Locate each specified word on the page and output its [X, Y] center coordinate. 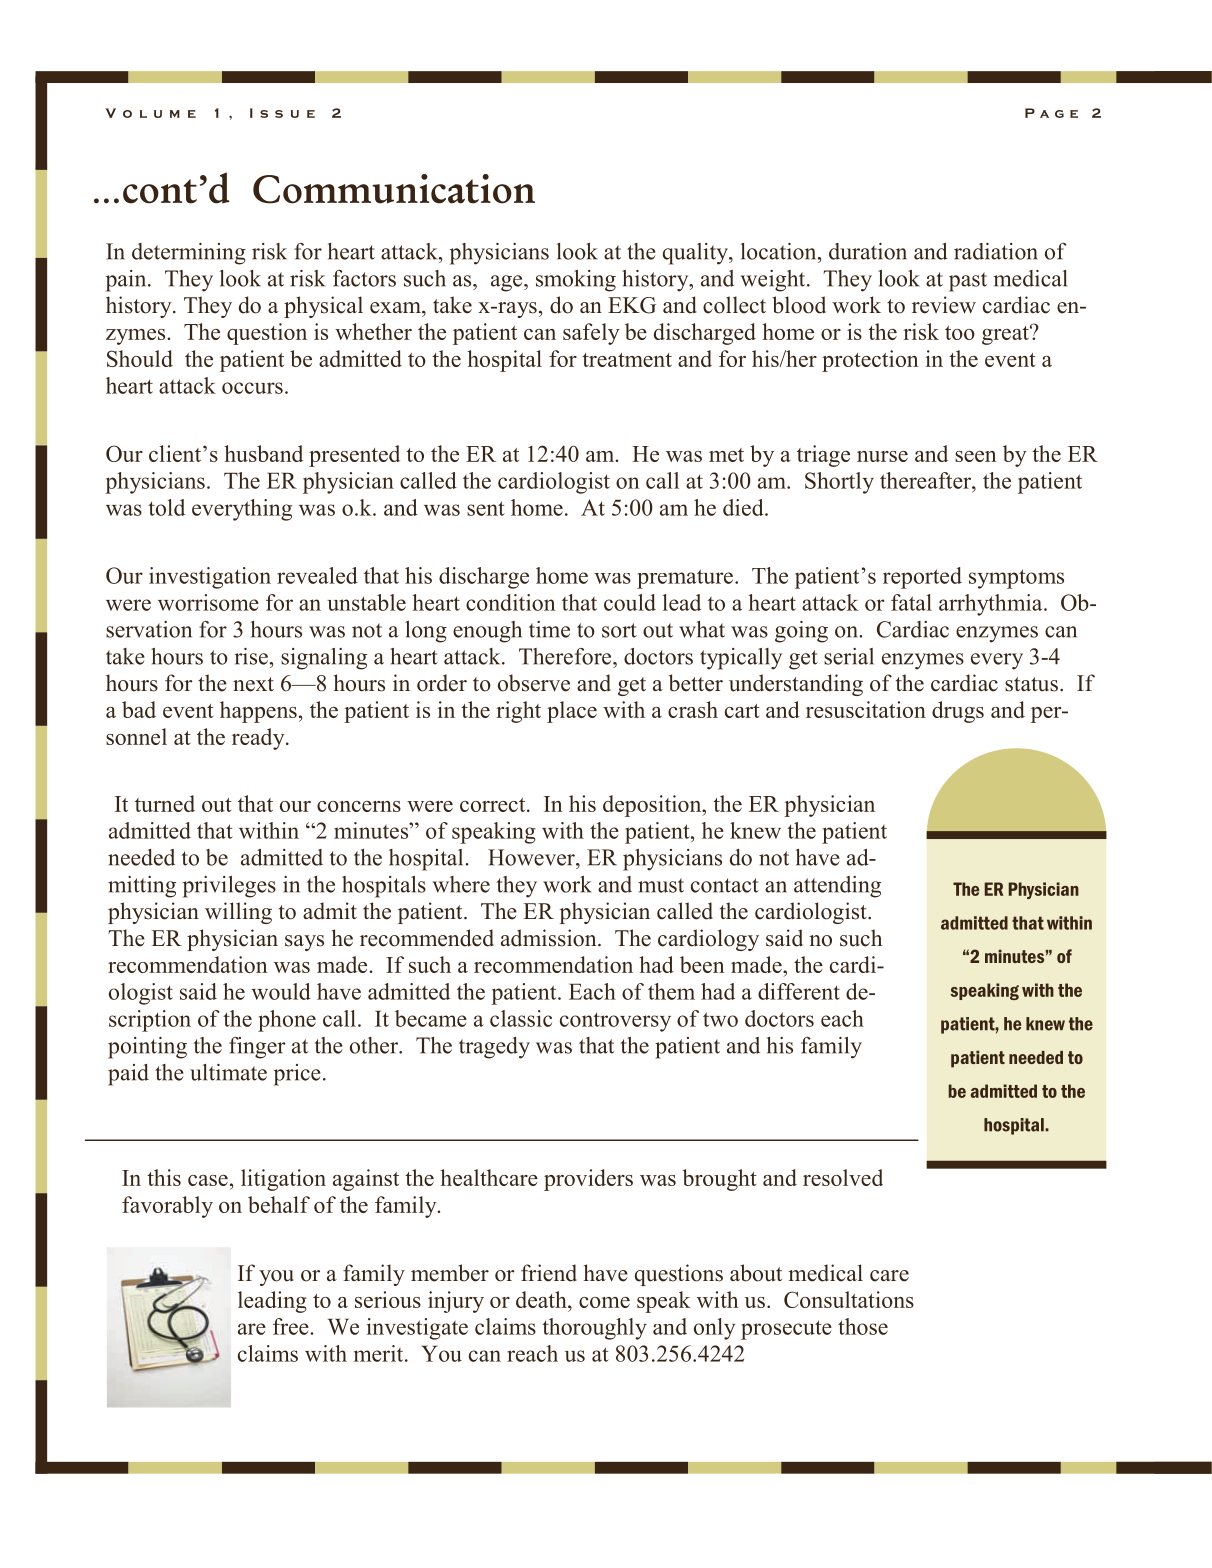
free [292, 1326]
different [799, 991]
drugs [958, 712]
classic [521, 1018]
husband [263, 453]
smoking [576, 281]
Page [1051, 113]
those [863, 1326]
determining [189, 254]
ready [259, 739]
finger [257, 1048]
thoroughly [594, 1329]
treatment [627, 360]
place [572, 712]
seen [976, 456]
